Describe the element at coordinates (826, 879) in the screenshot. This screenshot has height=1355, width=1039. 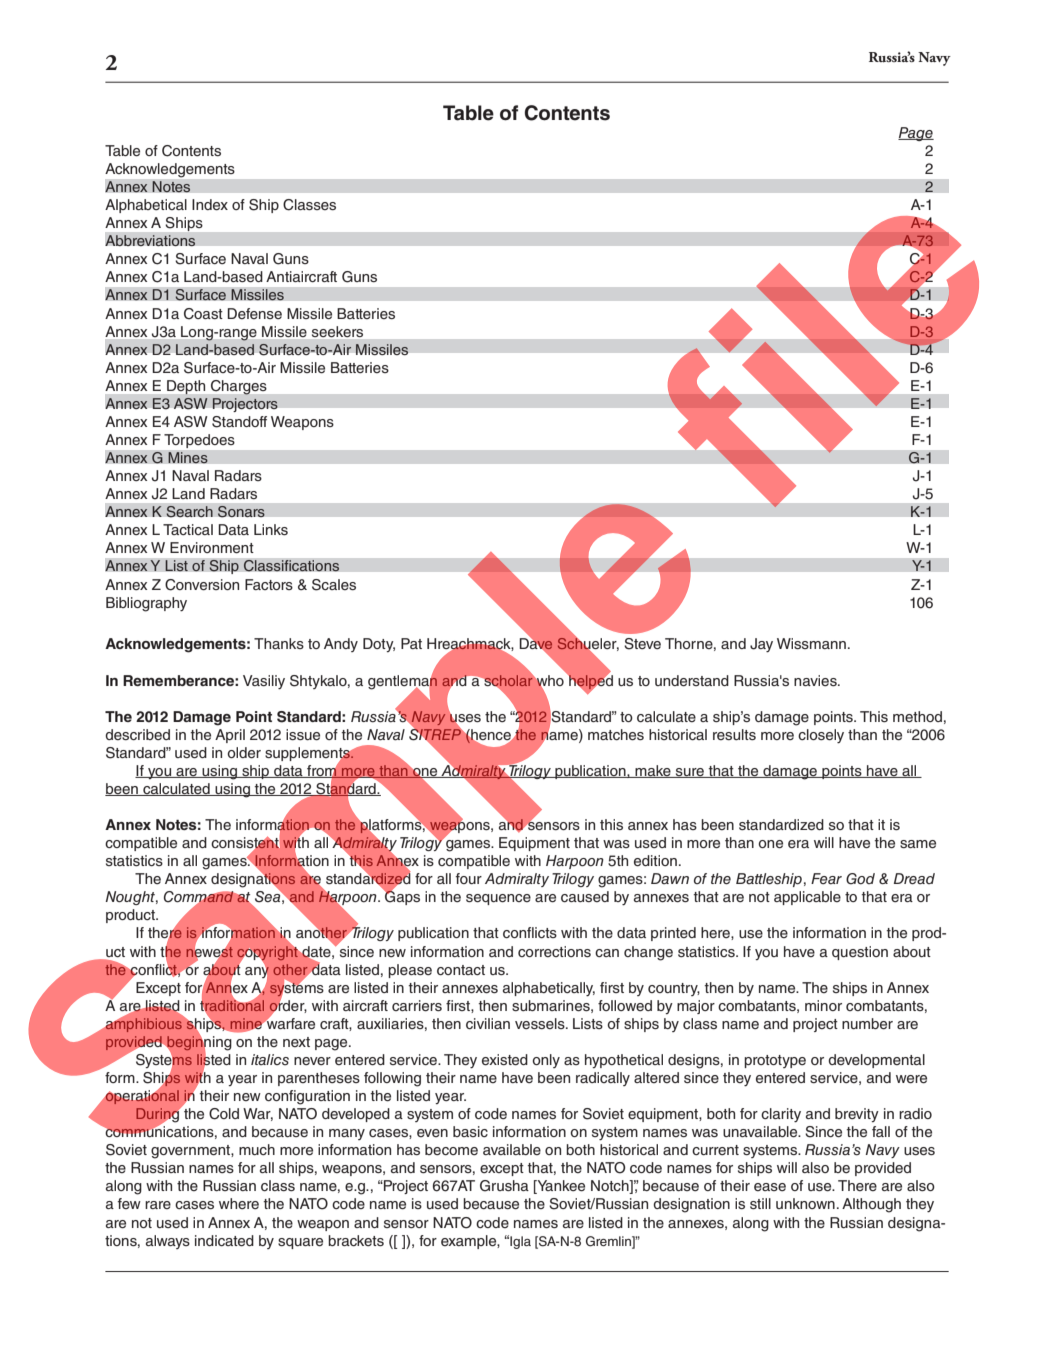
I see `Fear` at that location.
